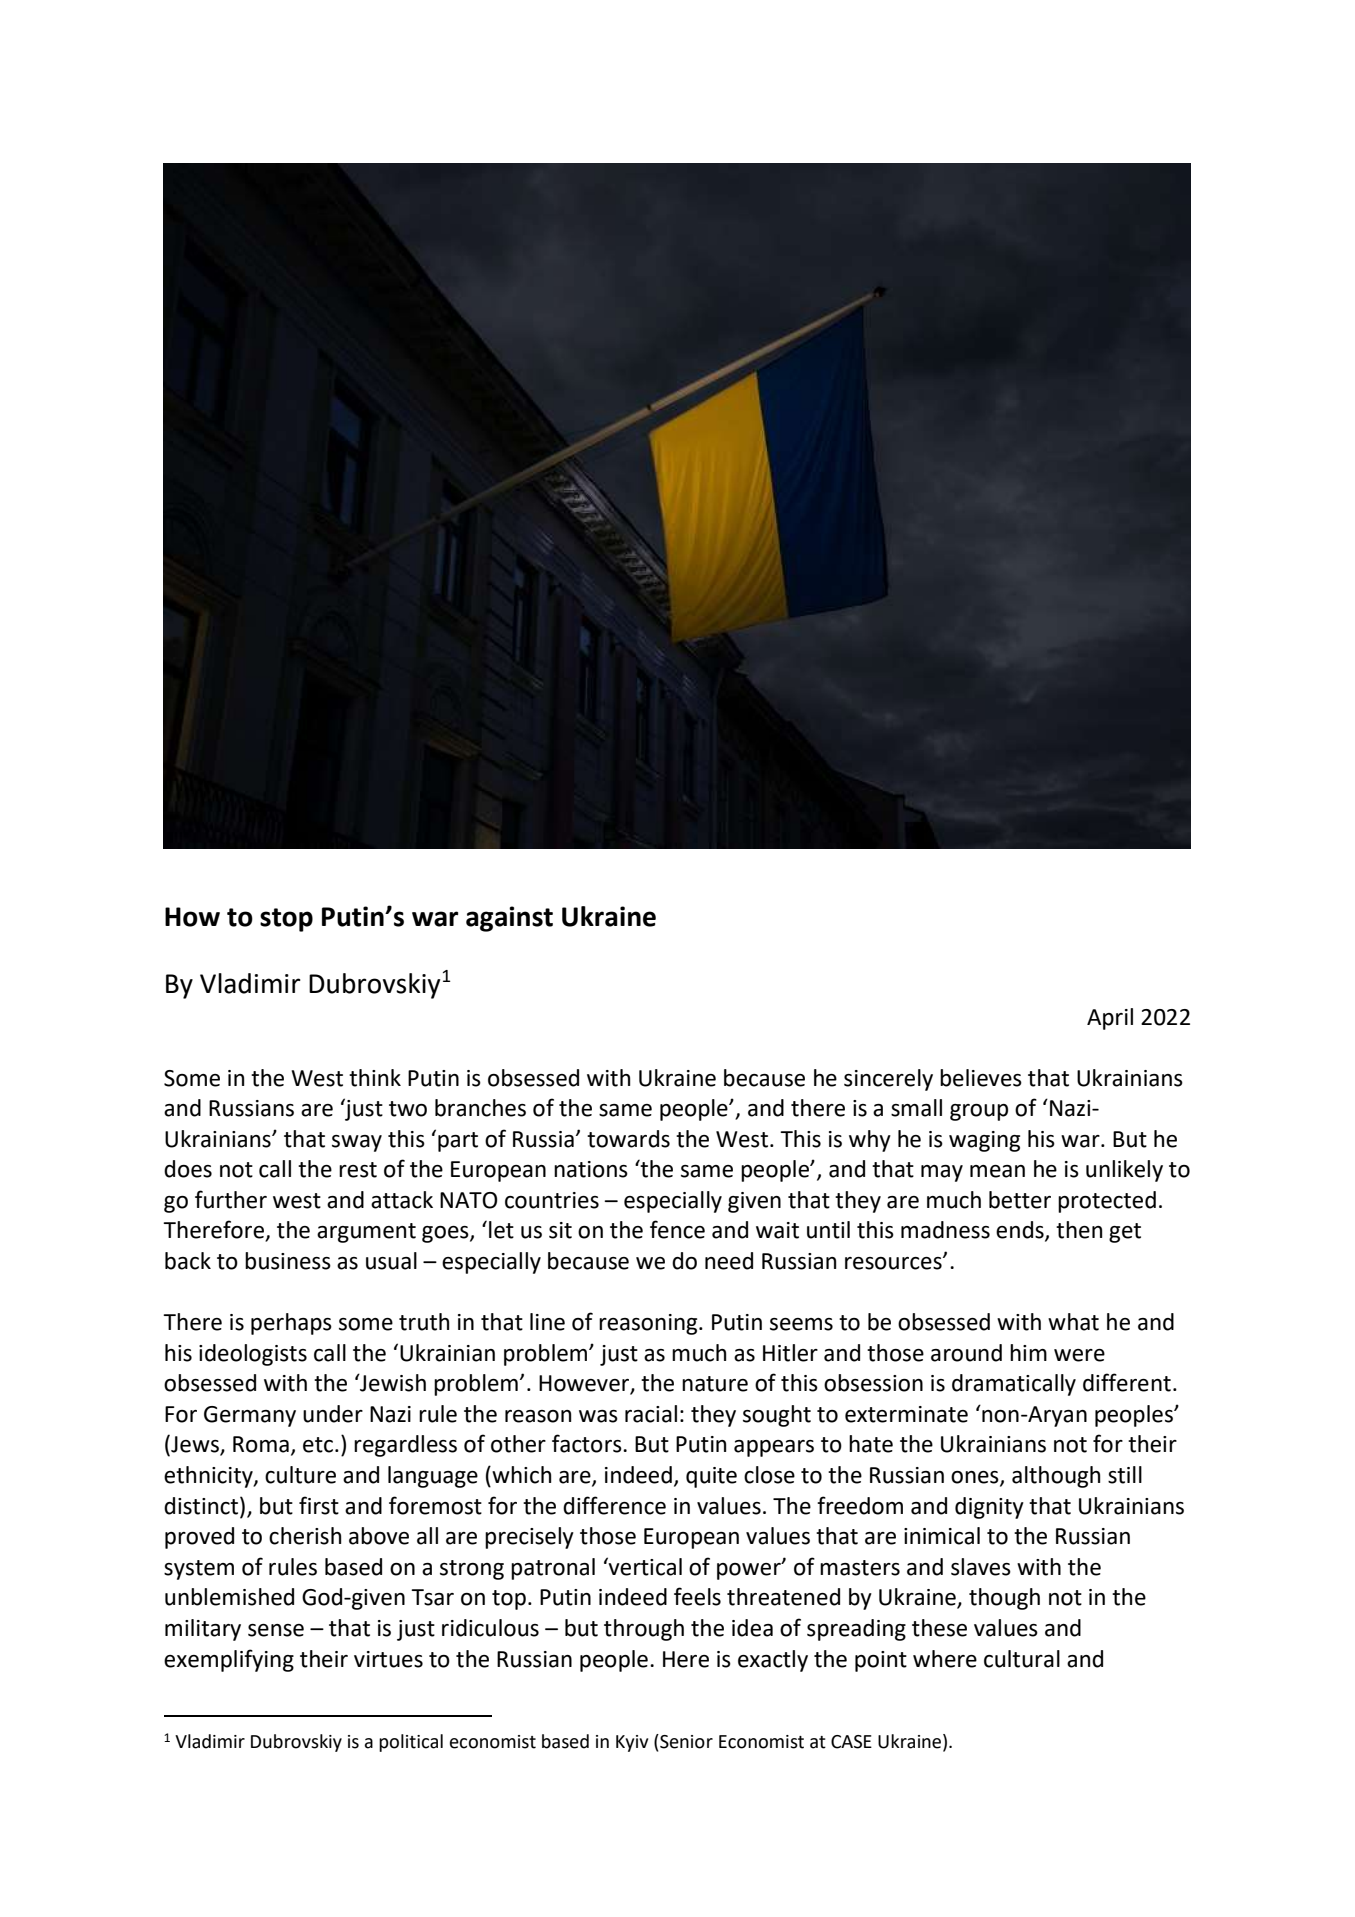 This image has height=1917, width=1355. I want to click on ones, so click(976, 1478).
